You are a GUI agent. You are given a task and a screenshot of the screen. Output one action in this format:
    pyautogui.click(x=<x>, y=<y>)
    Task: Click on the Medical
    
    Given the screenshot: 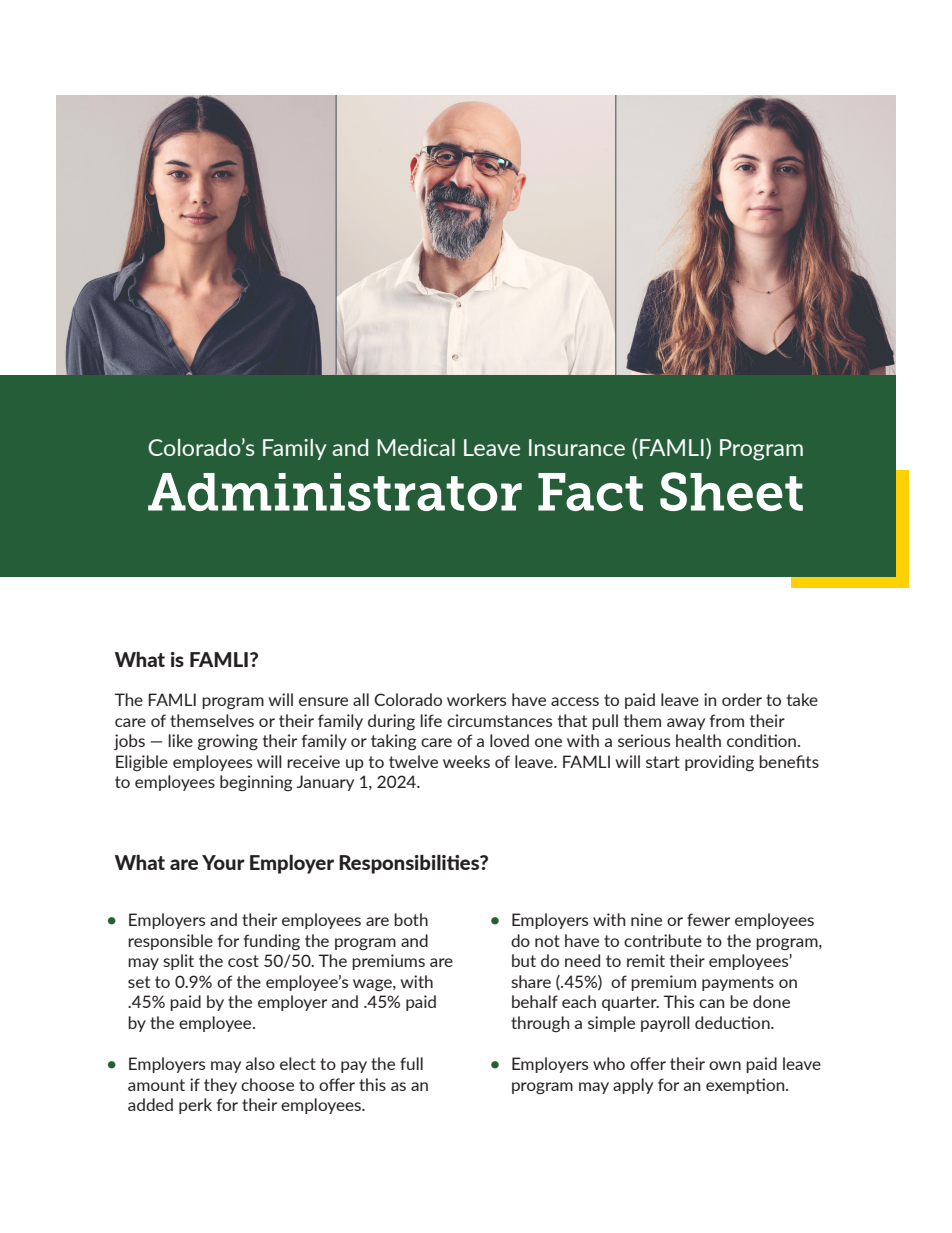 What is the action you would take?
    pyautogui.click(x=416, y=447)
